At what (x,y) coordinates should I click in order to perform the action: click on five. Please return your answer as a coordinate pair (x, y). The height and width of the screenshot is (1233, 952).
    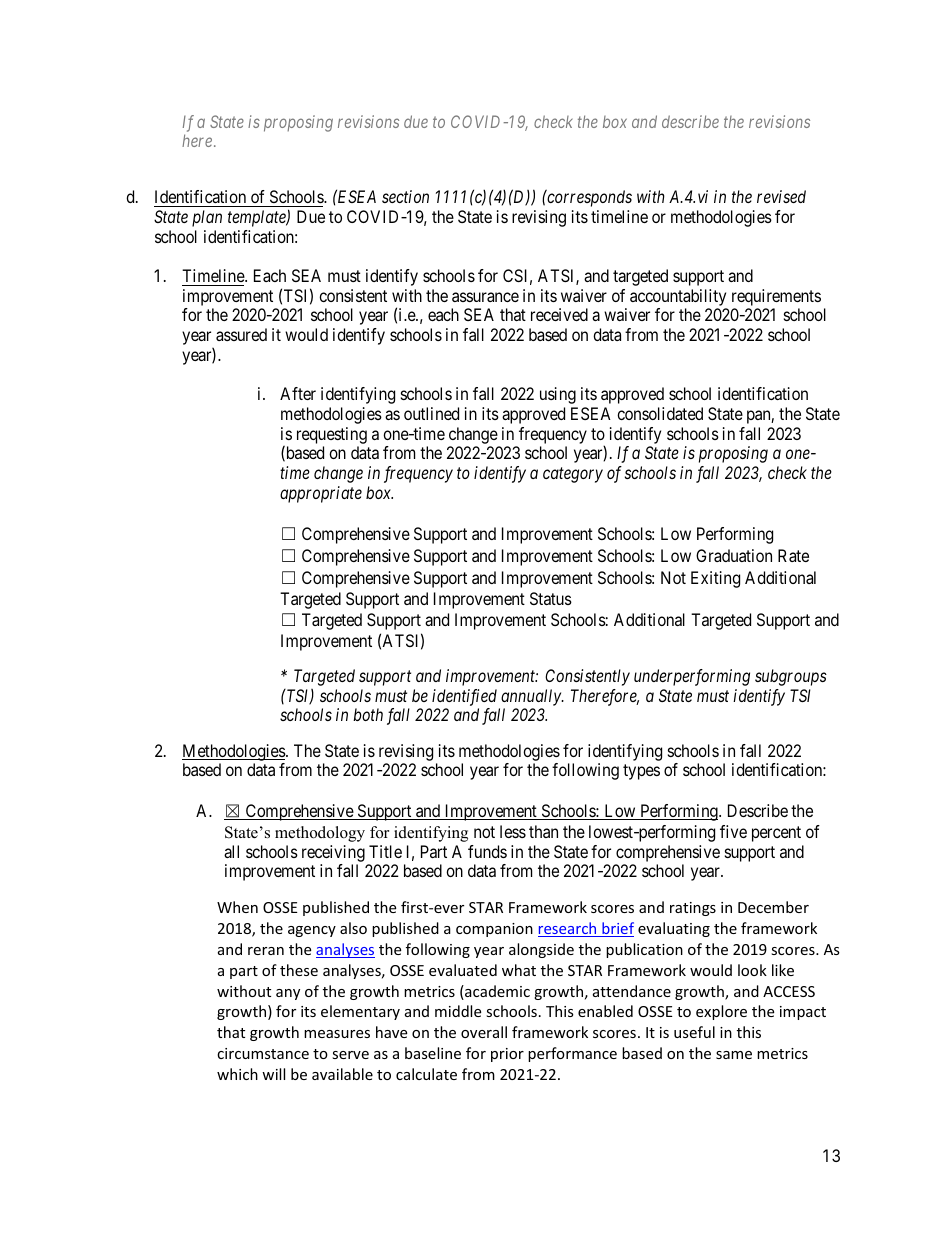
    Looking at the image, I should click on (733, 831).
